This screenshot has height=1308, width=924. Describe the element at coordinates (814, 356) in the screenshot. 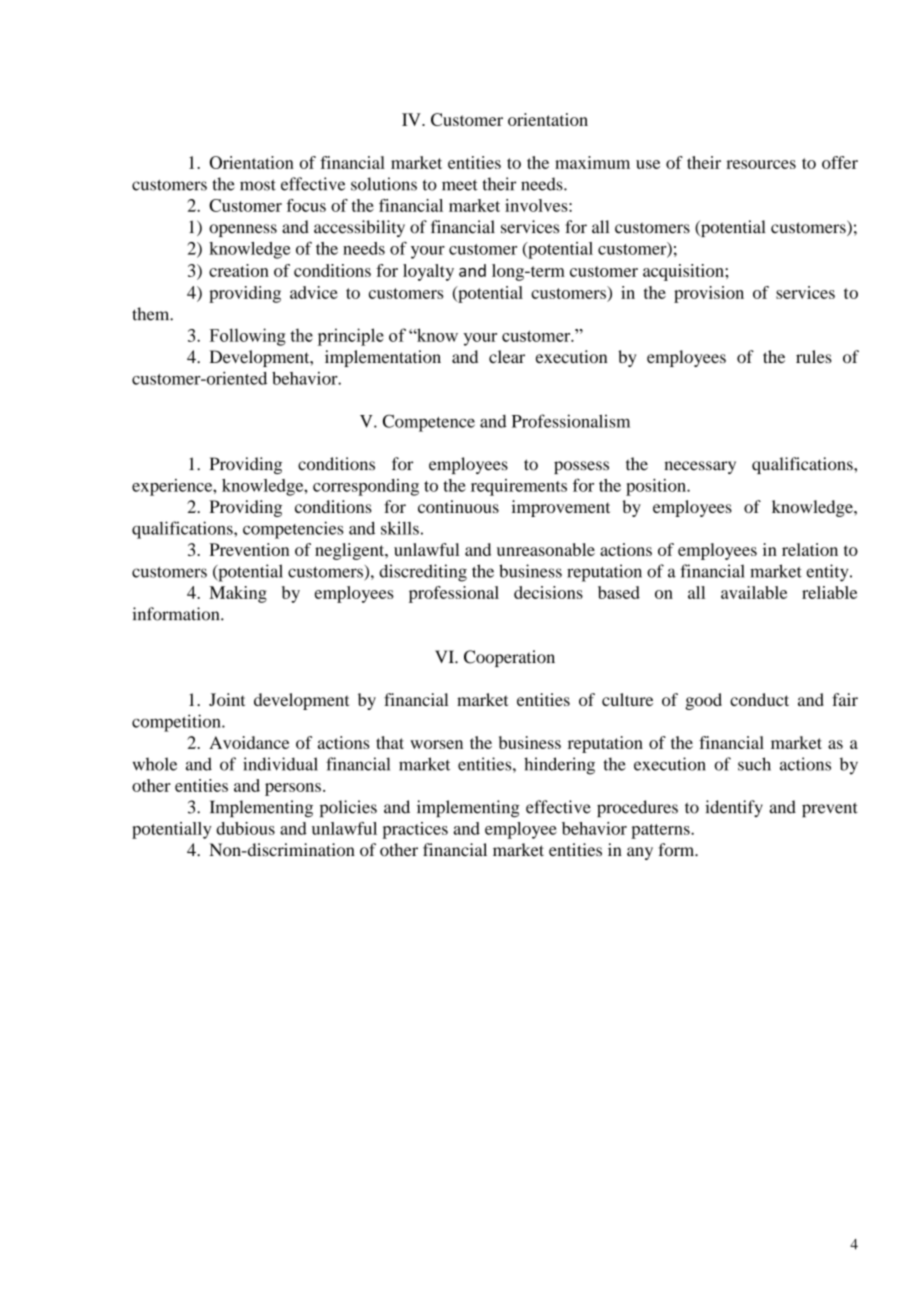

I see `rules` at that location.
